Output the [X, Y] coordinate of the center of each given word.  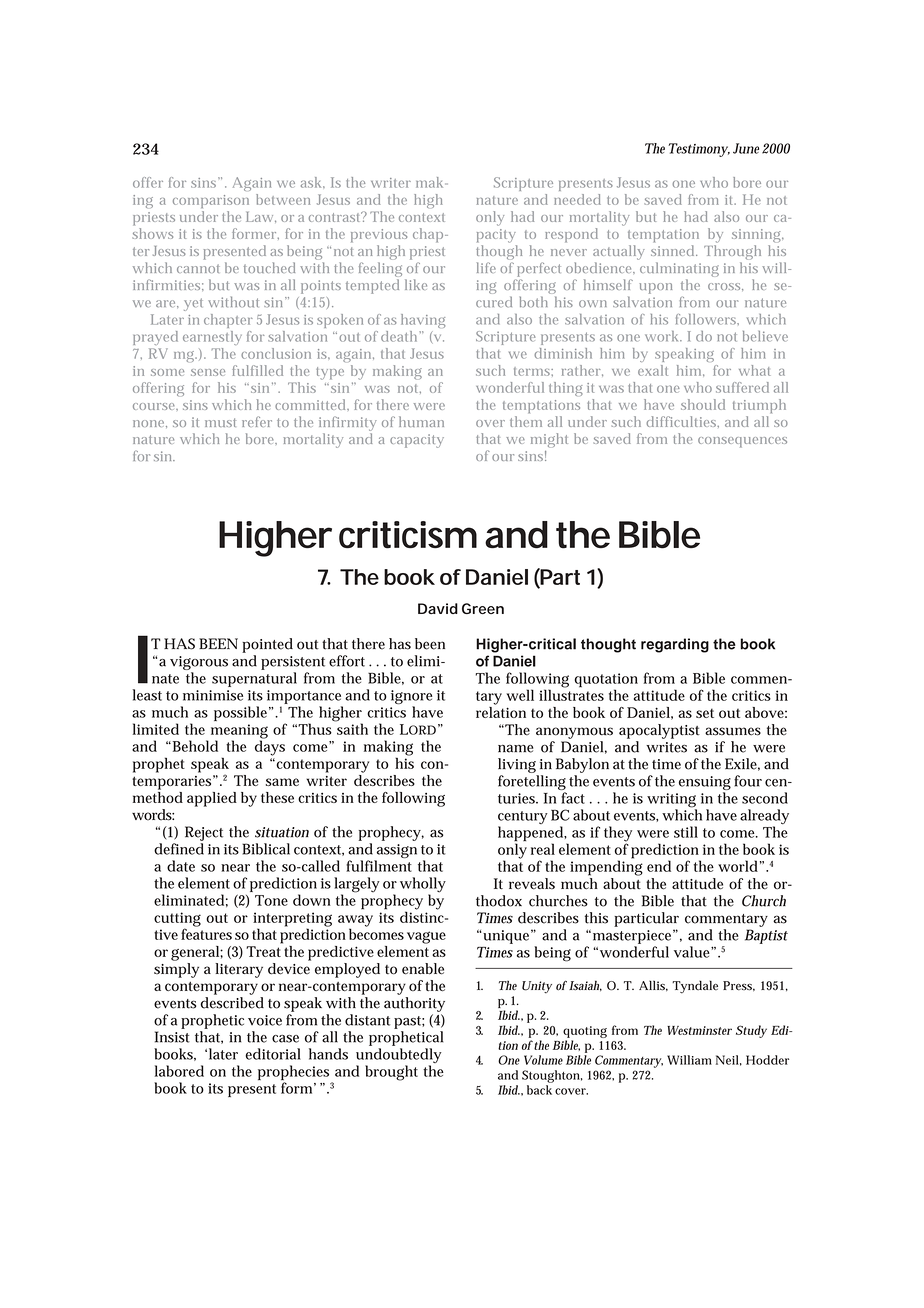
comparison [211, 201]
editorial [273, 1054]
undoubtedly [399, 1057]
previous [379, 236]
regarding [675, 645]
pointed [267, 645]
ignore [411, 698]
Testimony [698, 150]
